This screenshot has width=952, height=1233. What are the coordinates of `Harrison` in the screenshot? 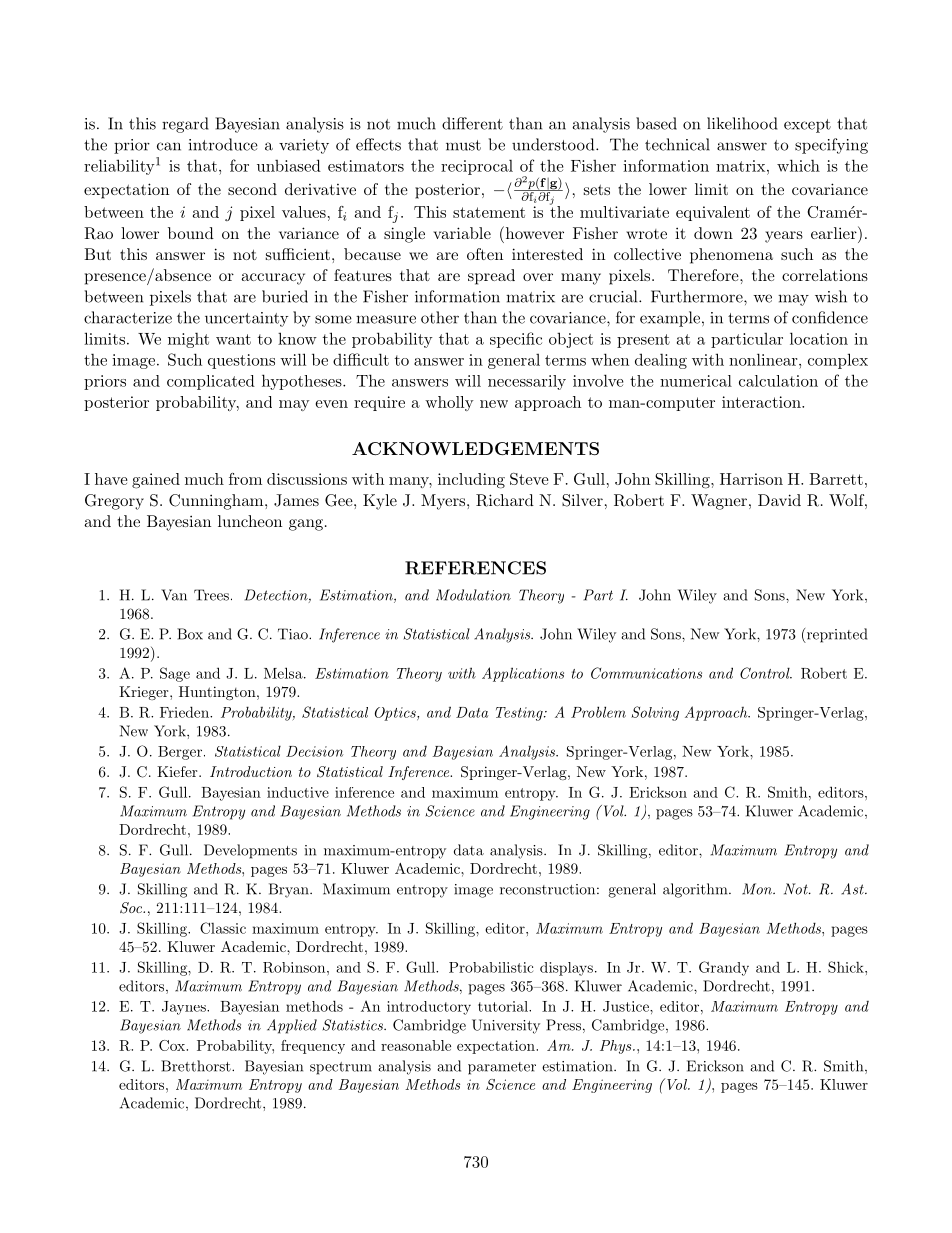 It's located at (751, 479).
